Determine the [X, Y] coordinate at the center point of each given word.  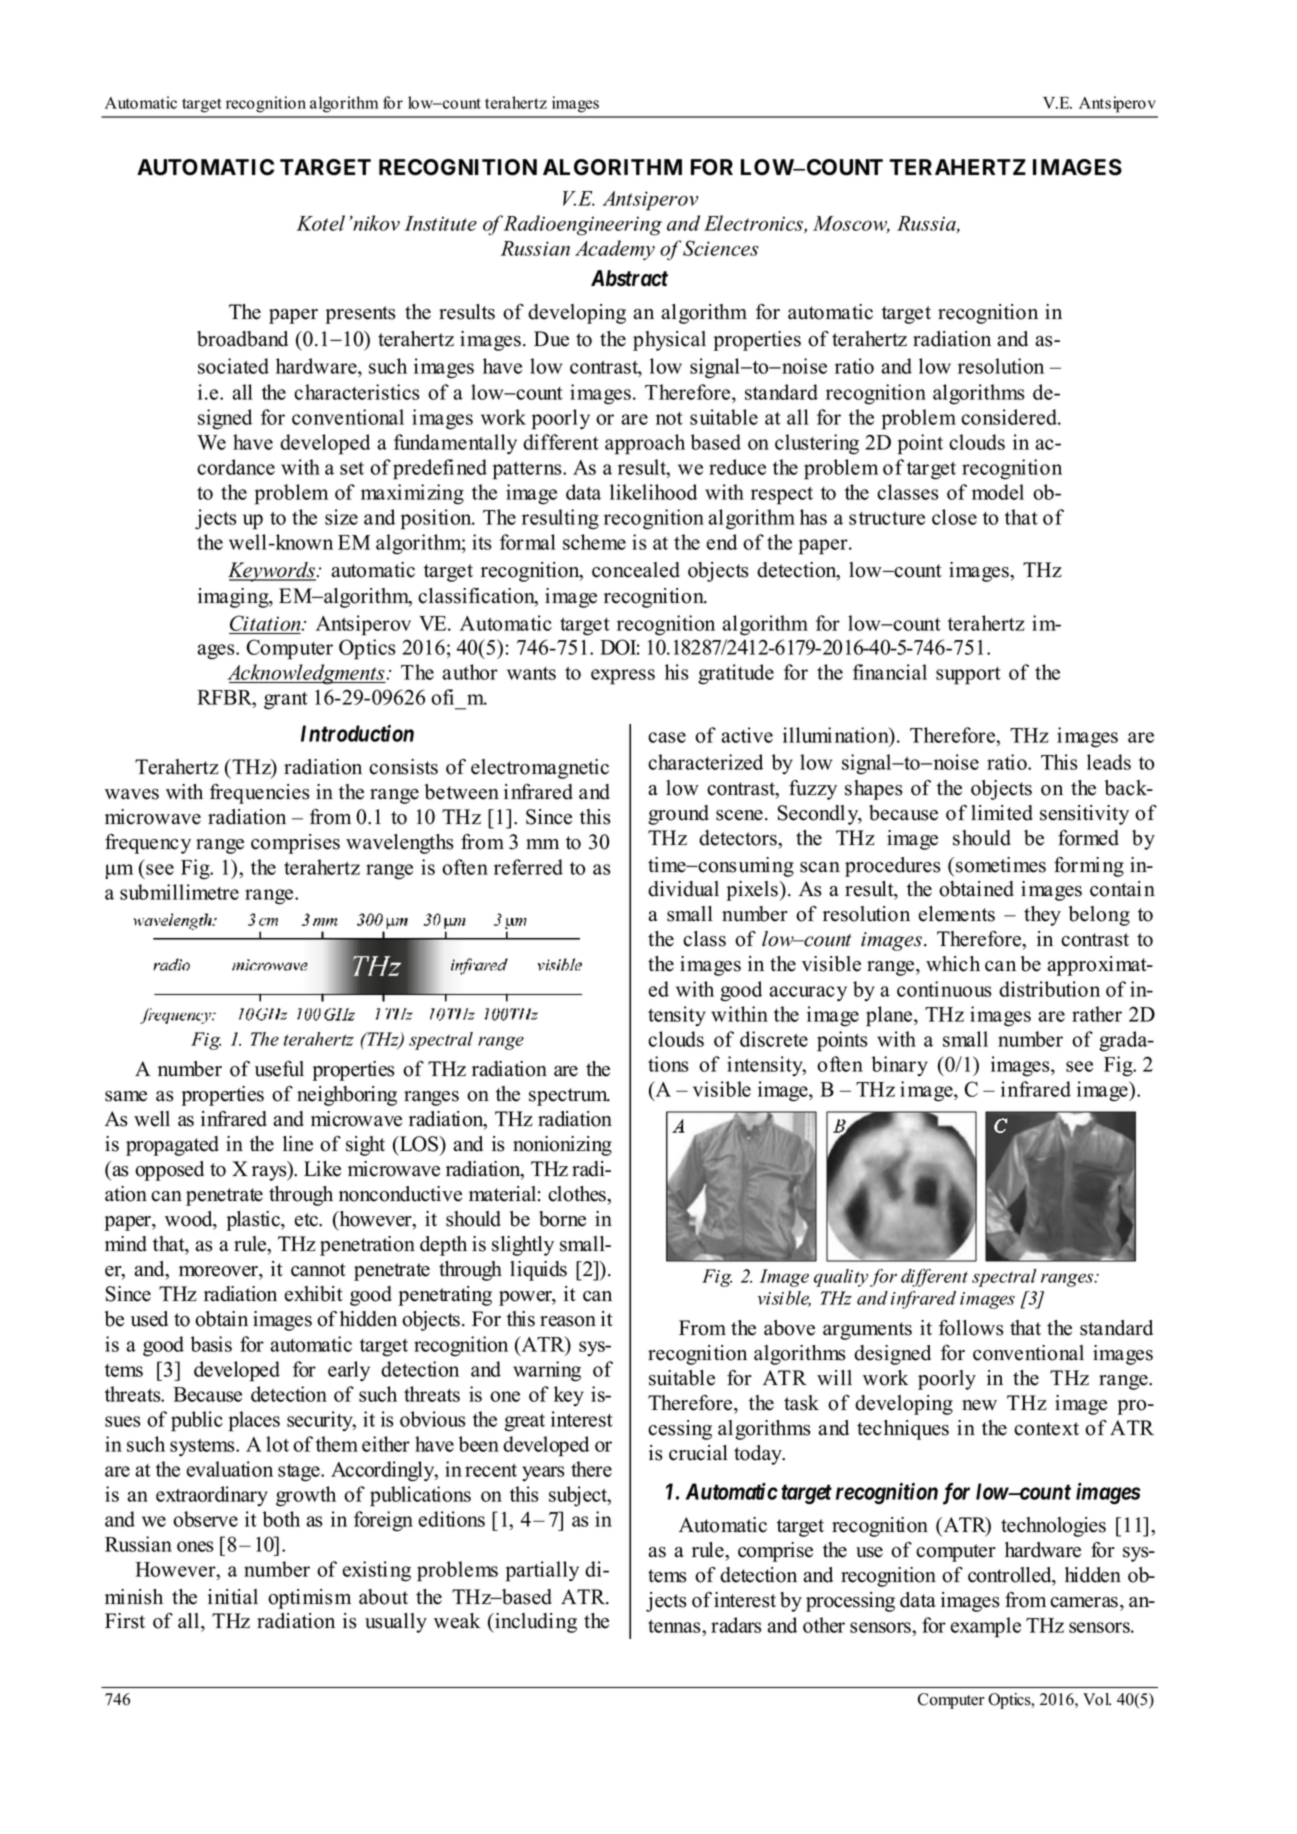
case [667, 737]
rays [270, 1173]
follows [971, 1328]
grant [286, 701]
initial [233, 1597]
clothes [578, 1194]
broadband [242, 339]
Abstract [629, 278]
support [968, 676]
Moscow [851, 224]
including [535, 1623]
